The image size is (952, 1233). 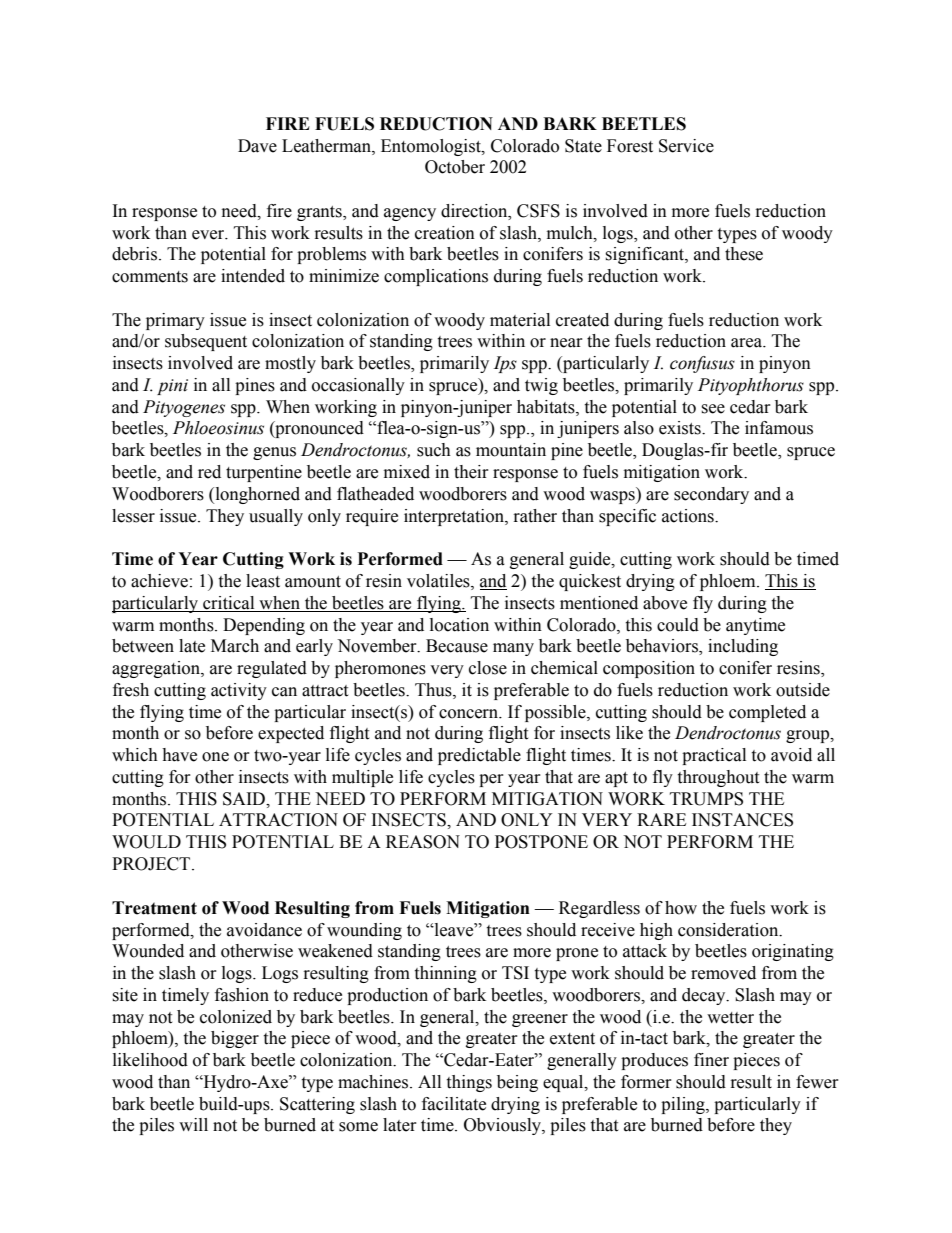 I want to click on INSTANCES, so click(x=742, y=820).
